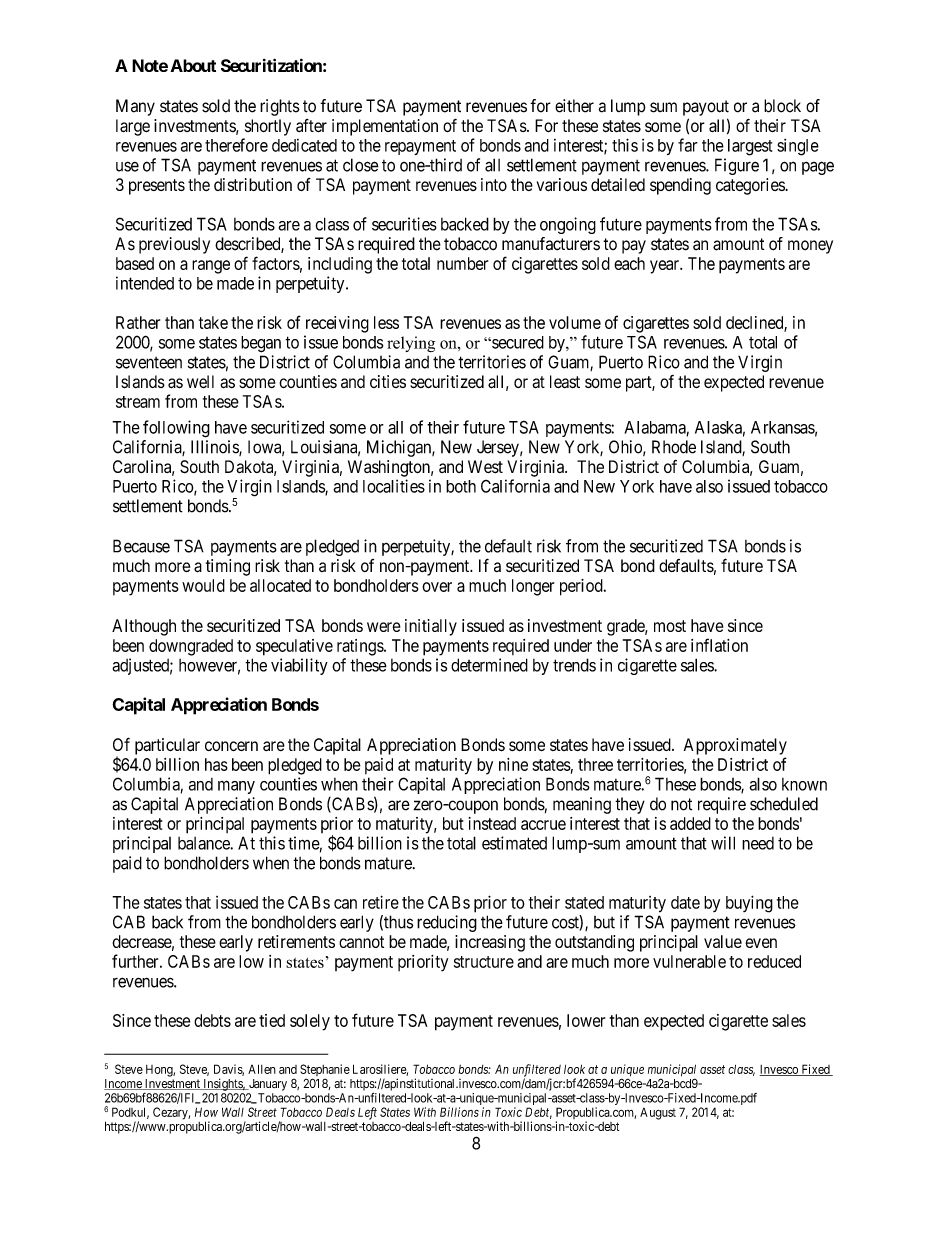  I want to click on Allen, so click(262, 1069).
